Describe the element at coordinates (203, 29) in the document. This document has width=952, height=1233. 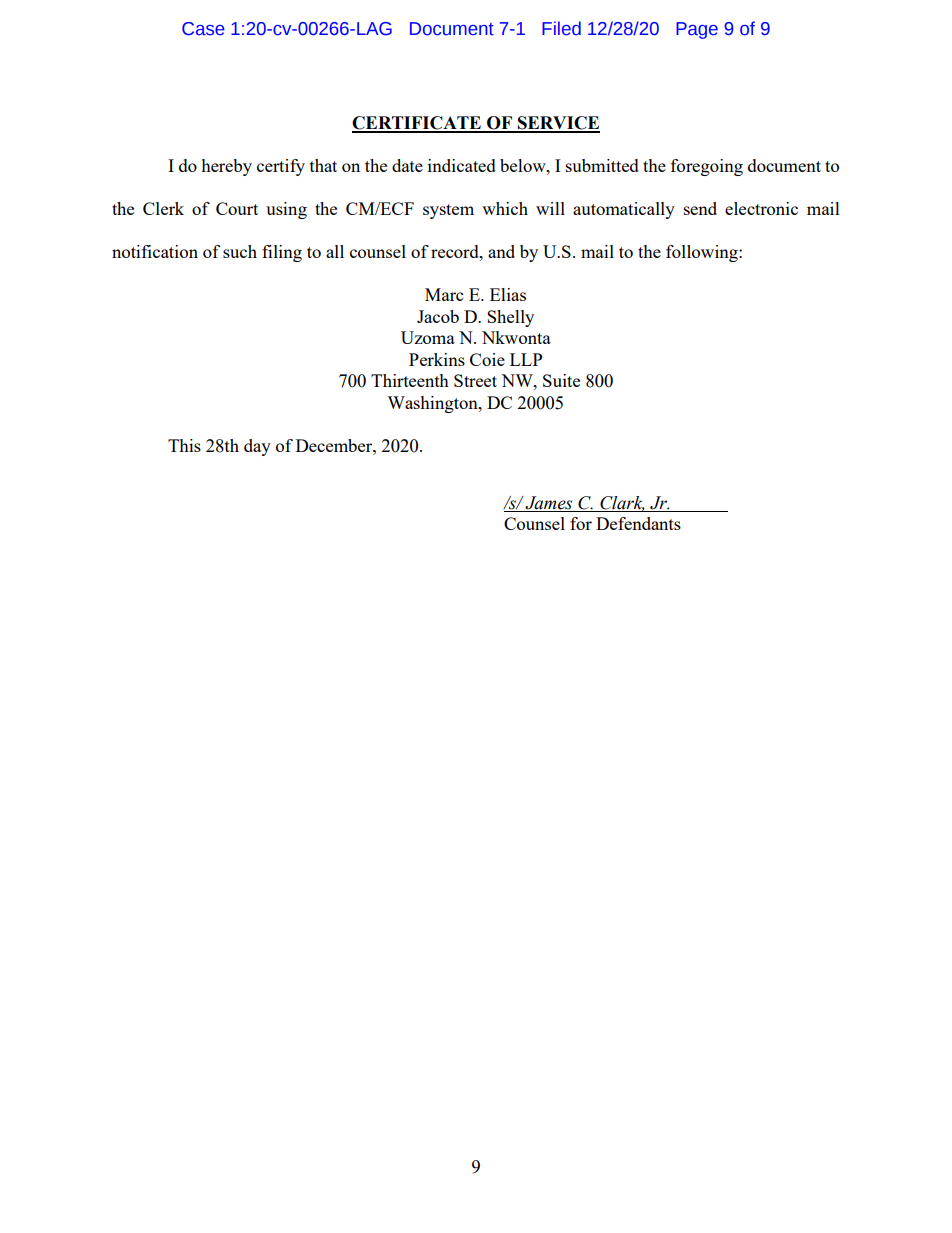
I see `Case` at that location.
